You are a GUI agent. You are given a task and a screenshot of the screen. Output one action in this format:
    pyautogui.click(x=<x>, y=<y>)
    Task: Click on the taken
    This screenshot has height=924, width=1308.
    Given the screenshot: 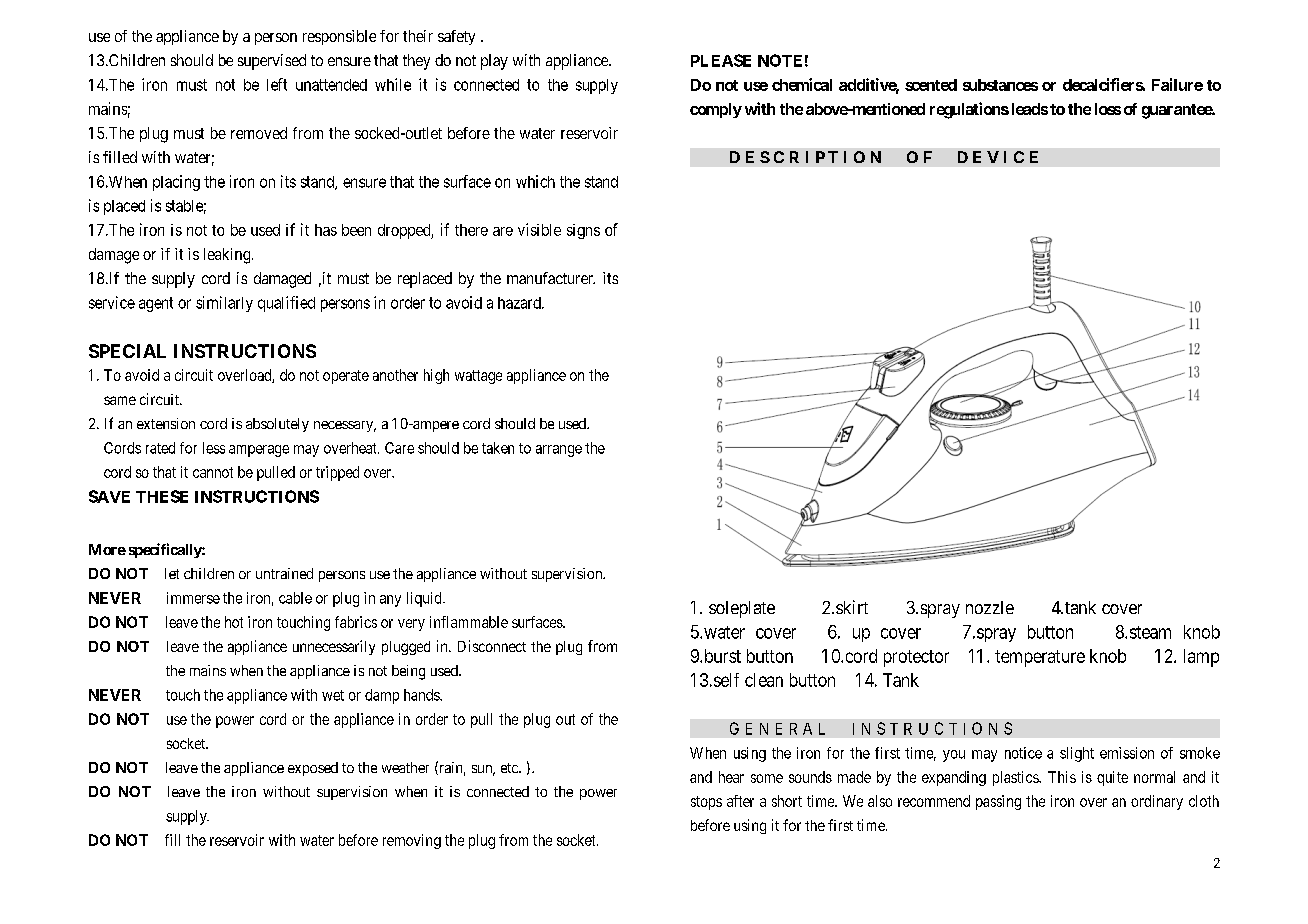 What is the action you would take?
    pyautogui.click(x=498, y=448)
